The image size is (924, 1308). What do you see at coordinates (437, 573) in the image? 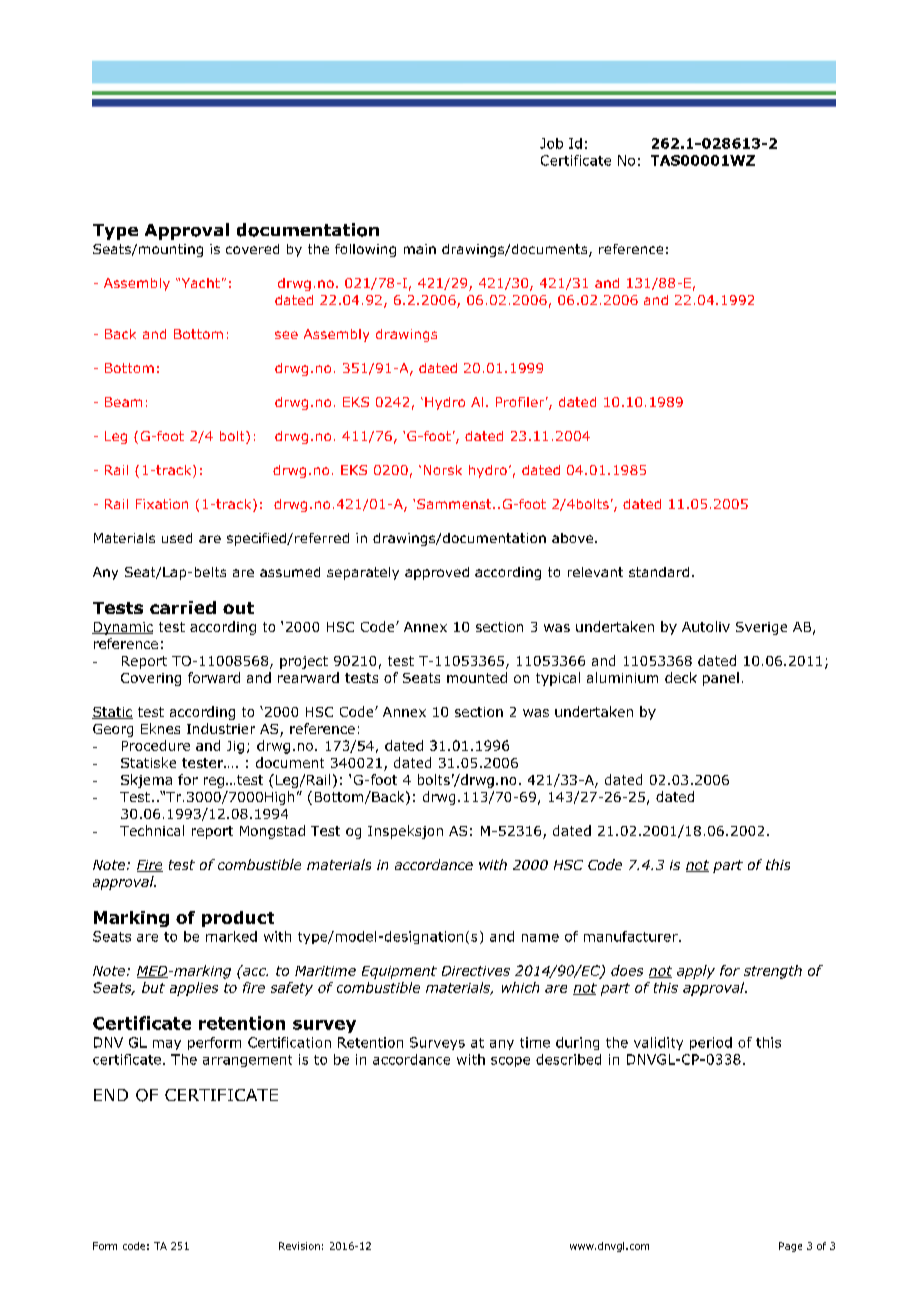
I see `approved` at bounding box center [437, 573].
